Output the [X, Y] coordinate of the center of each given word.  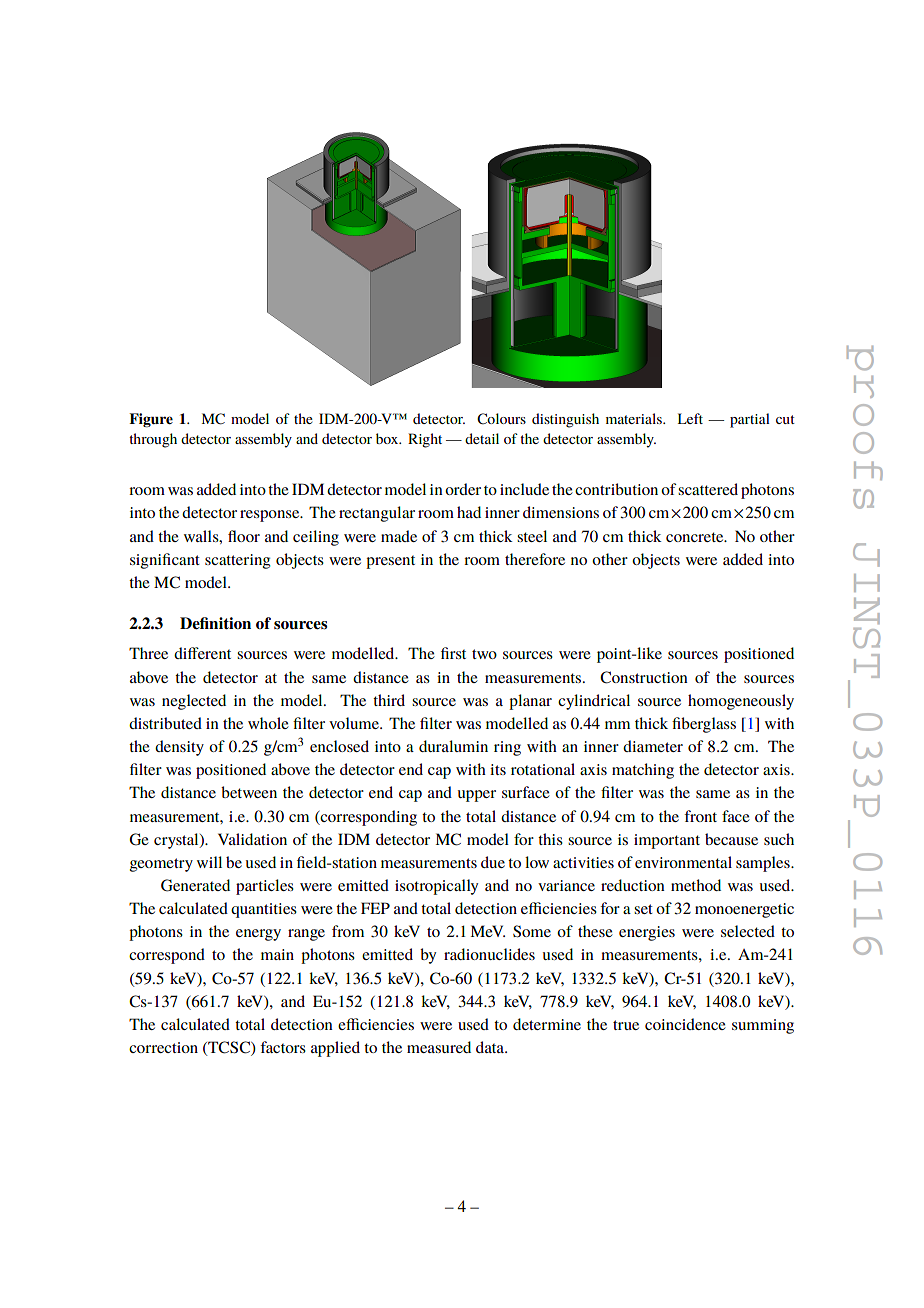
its [498, 769]
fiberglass [704, 725]
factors [283, 1047]
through [153, 440]
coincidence [685, 1024]
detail [482, 438]
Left [690, 418]
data [491, 1047]
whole [268, 723]
